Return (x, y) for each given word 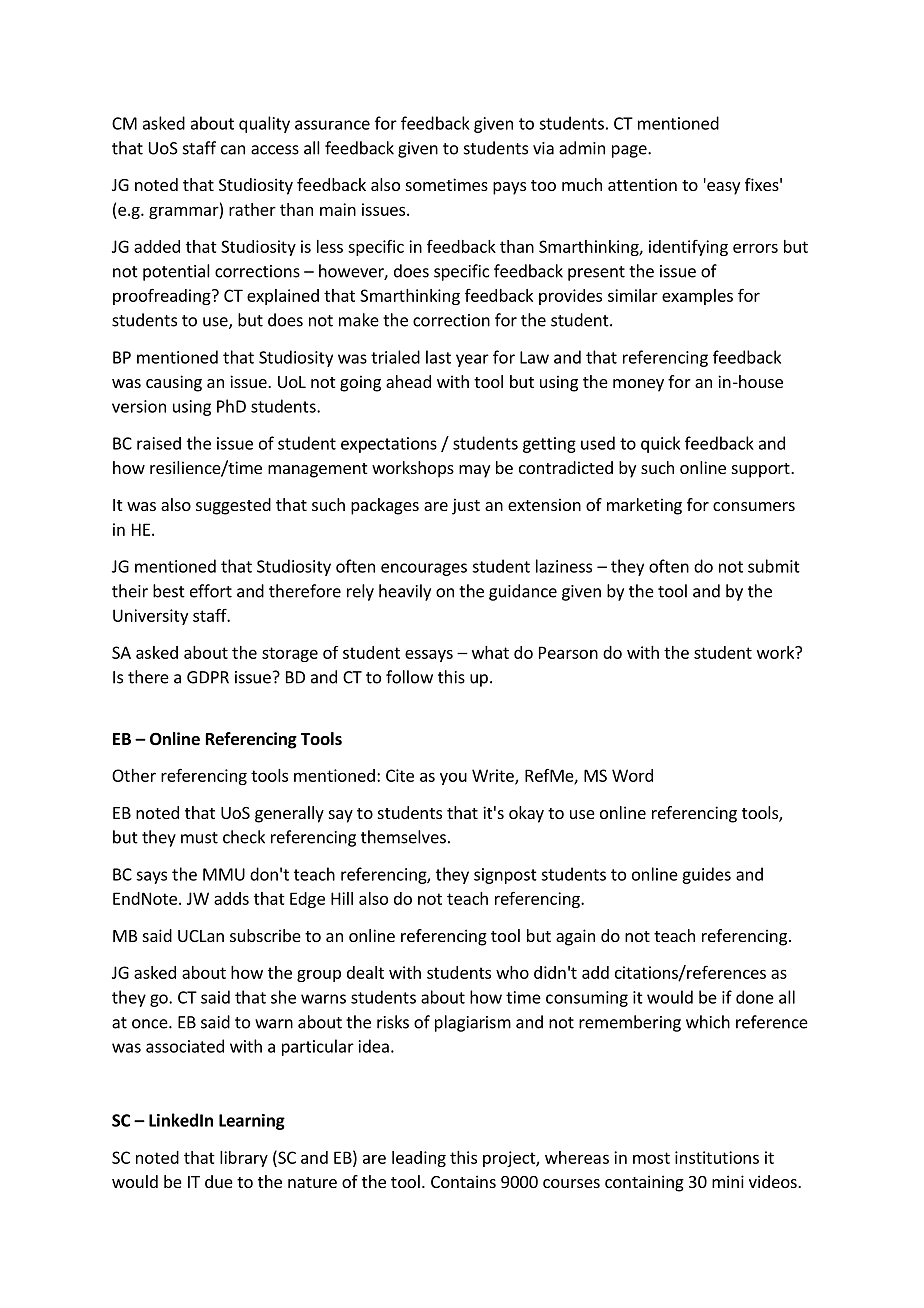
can (233, 150)
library (244, 1159)
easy (722, 187)
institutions (717, 1157)
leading (419, 1159)
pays (509, 188)
